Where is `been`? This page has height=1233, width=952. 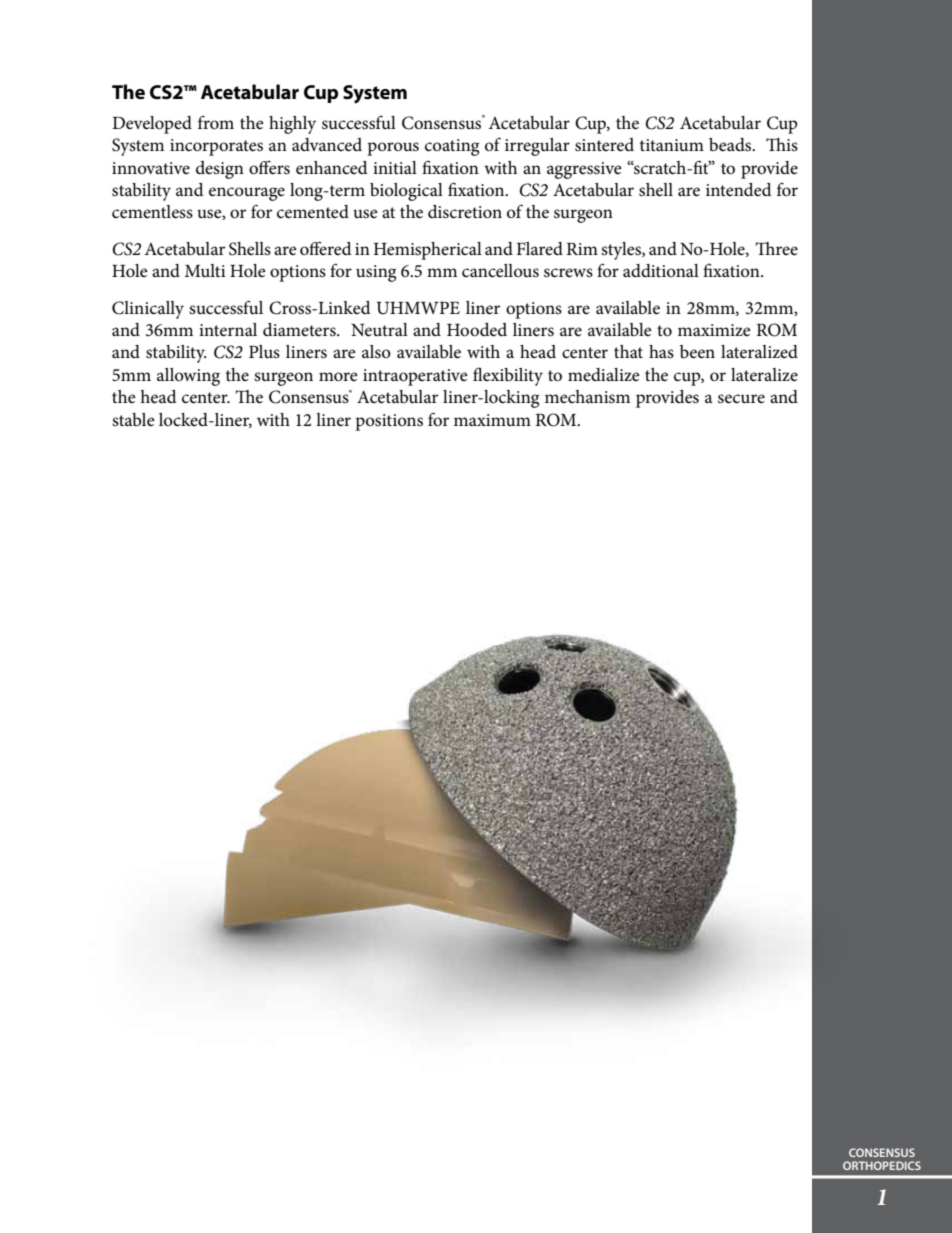
been is located at coordinates (697, 352).
